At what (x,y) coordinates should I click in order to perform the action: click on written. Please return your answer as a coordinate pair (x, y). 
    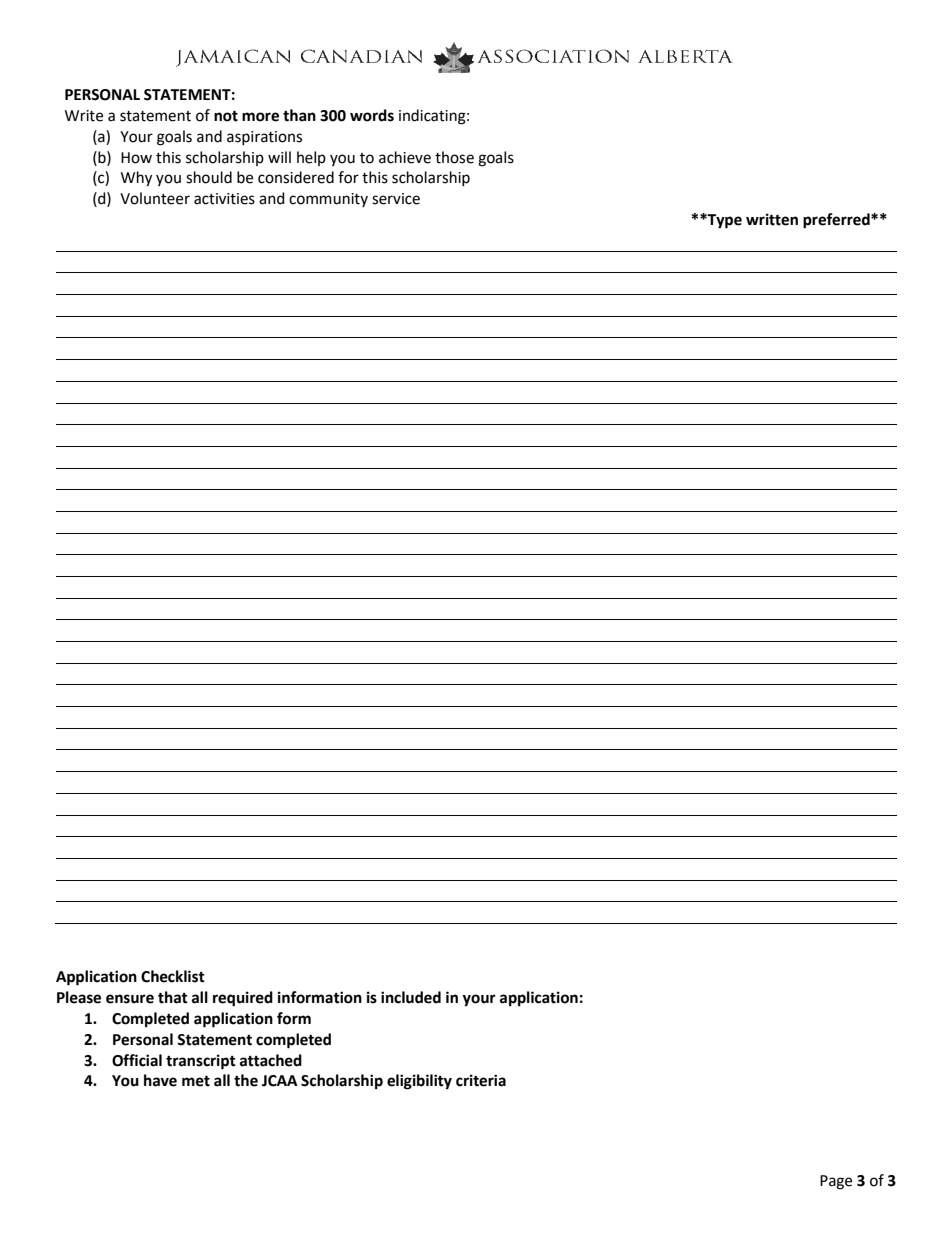
    Looking at the image, I should click on (772, 219).
